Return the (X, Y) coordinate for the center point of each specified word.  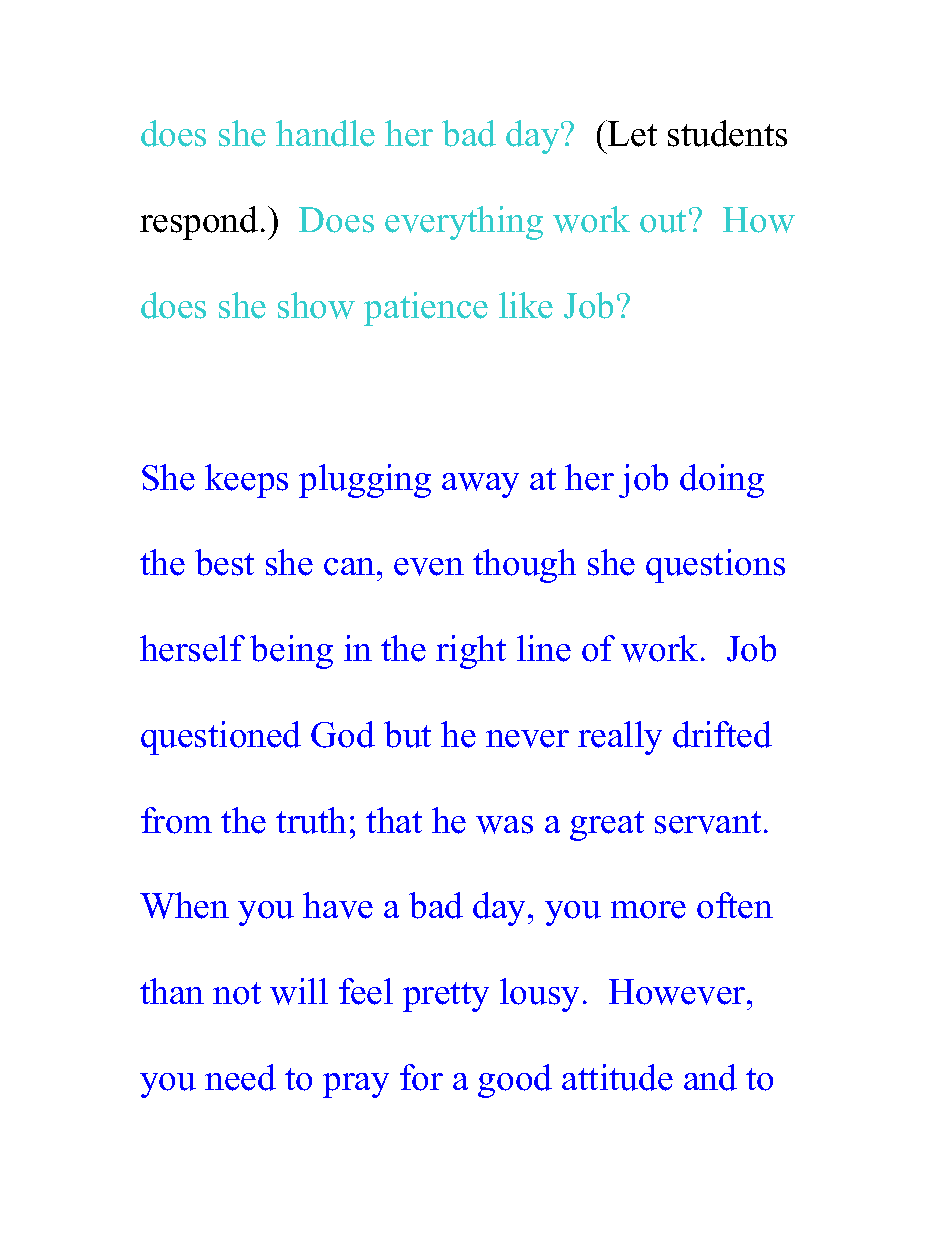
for (421, 1077)
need (240, 1077)
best (224, 562)
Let (631, 133)
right (471, 652)
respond (199, 223)
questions (715, 566)
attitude (617, 1077)
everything (464, 223)
